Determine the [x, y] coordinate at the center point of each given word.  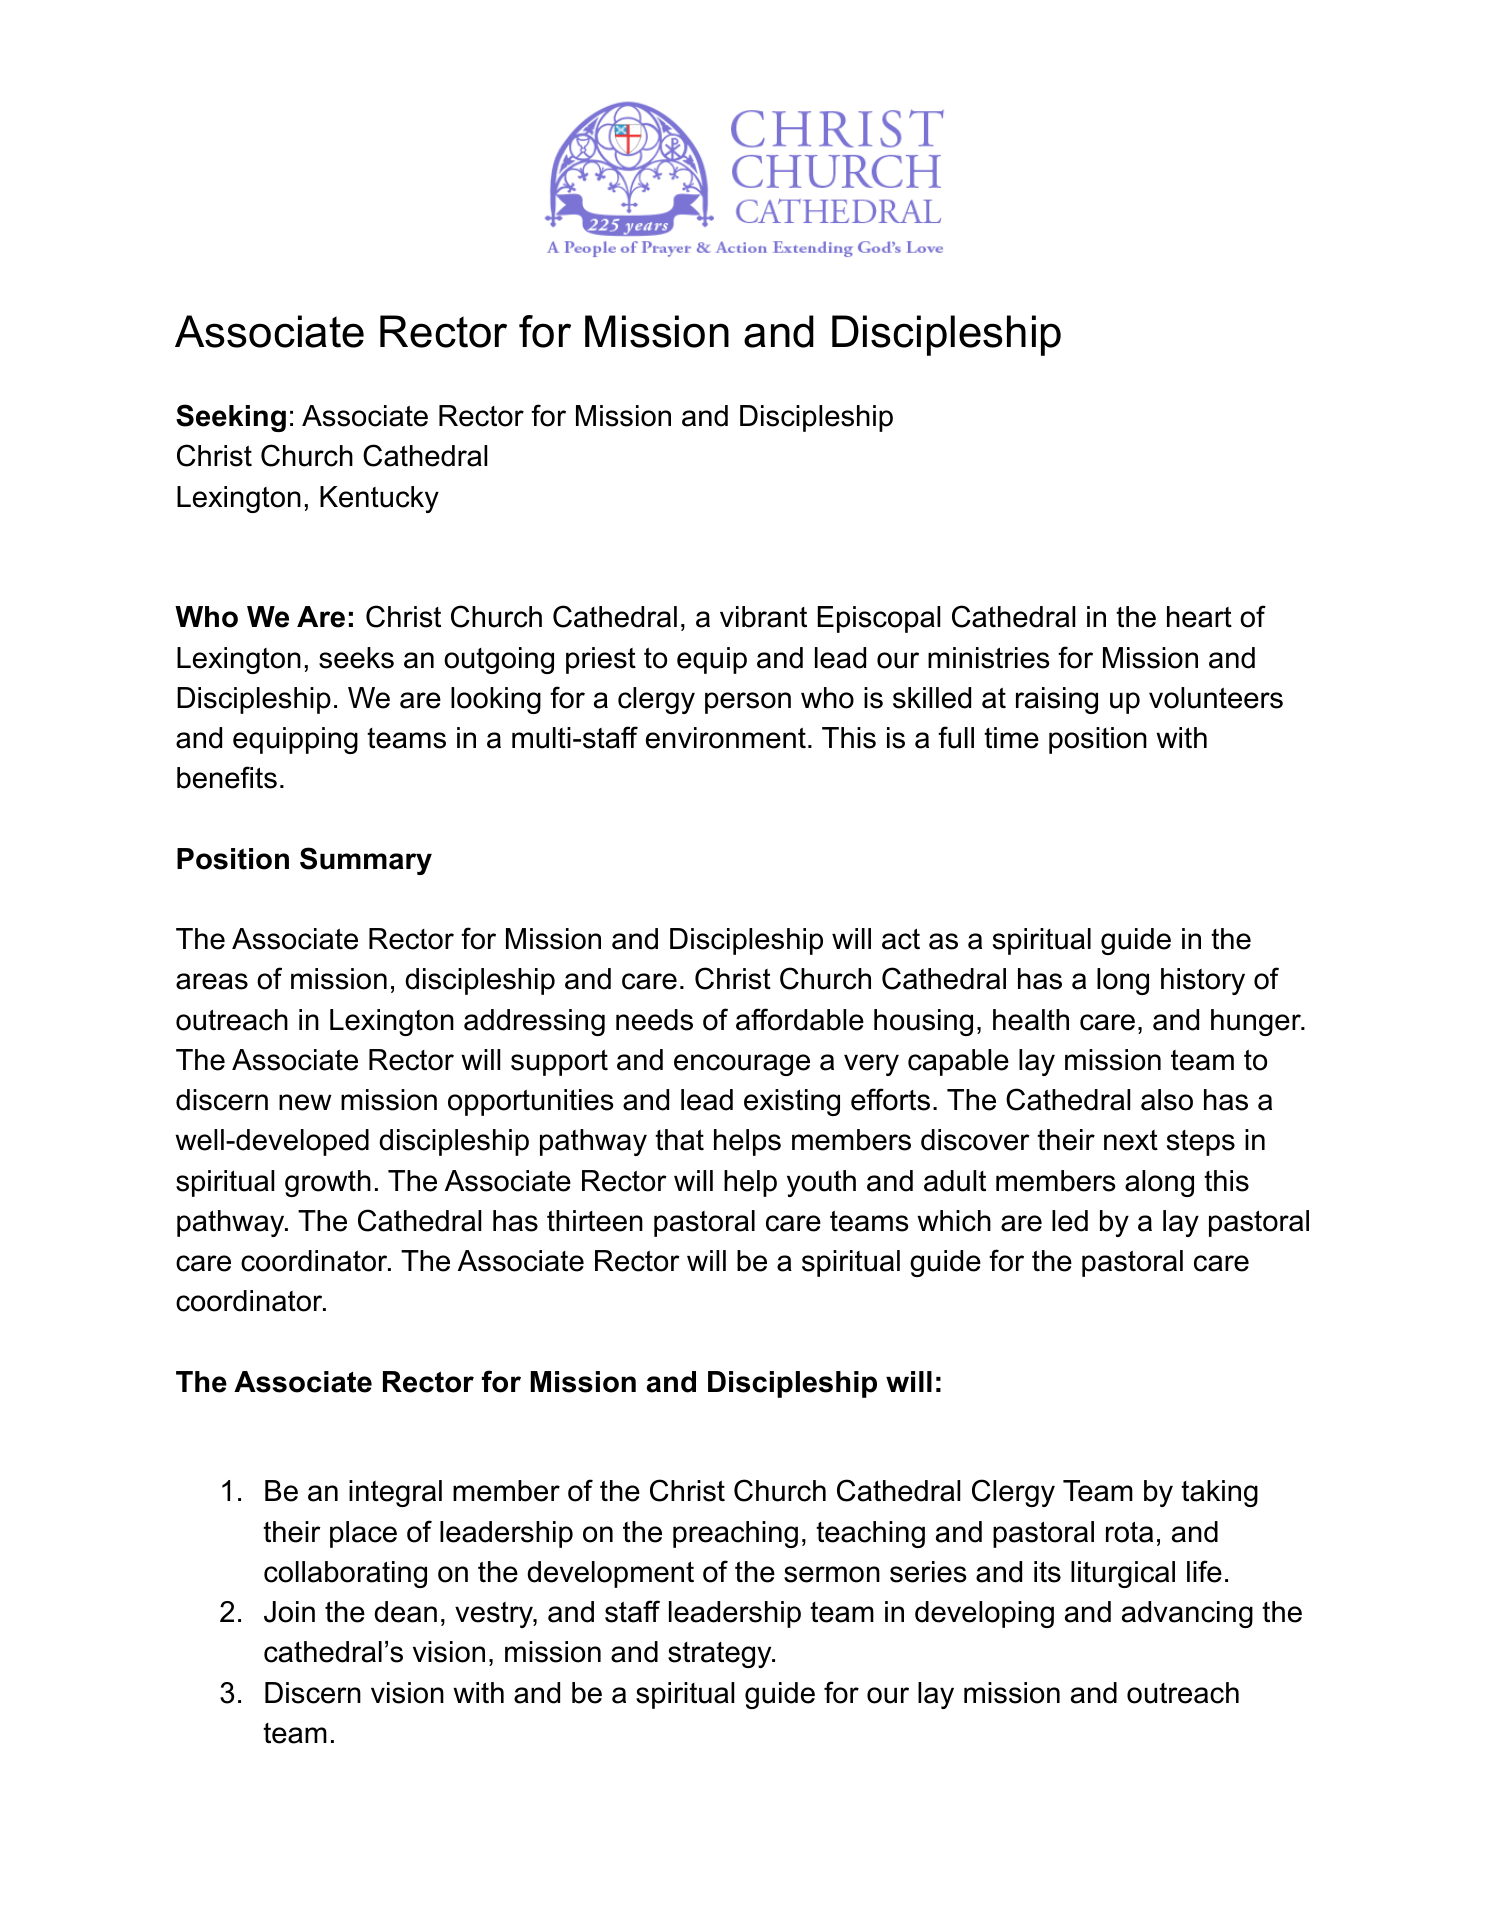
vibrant [763, 617]
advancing [1187, 1614]
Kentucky [379, 499]
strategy [721, 1655]
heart [1199, 617]
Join [289, 1612]
